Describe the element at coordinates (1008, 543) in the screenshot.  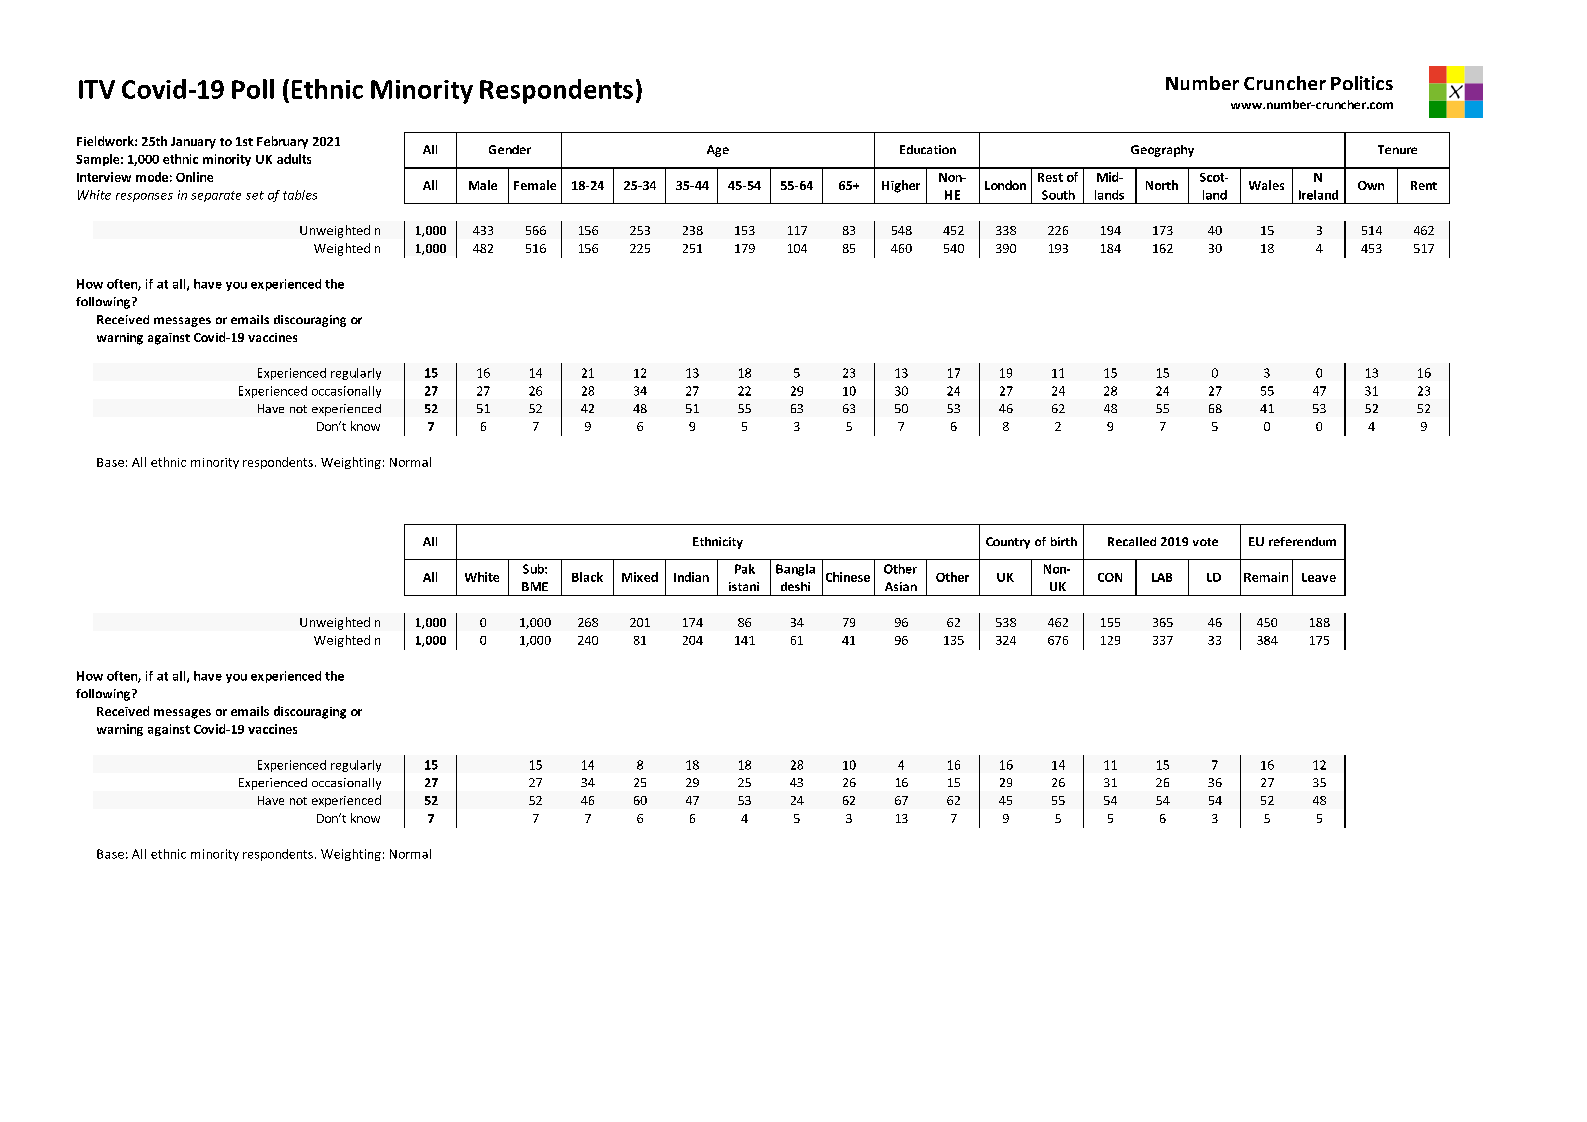
I see `Country` at that location.
